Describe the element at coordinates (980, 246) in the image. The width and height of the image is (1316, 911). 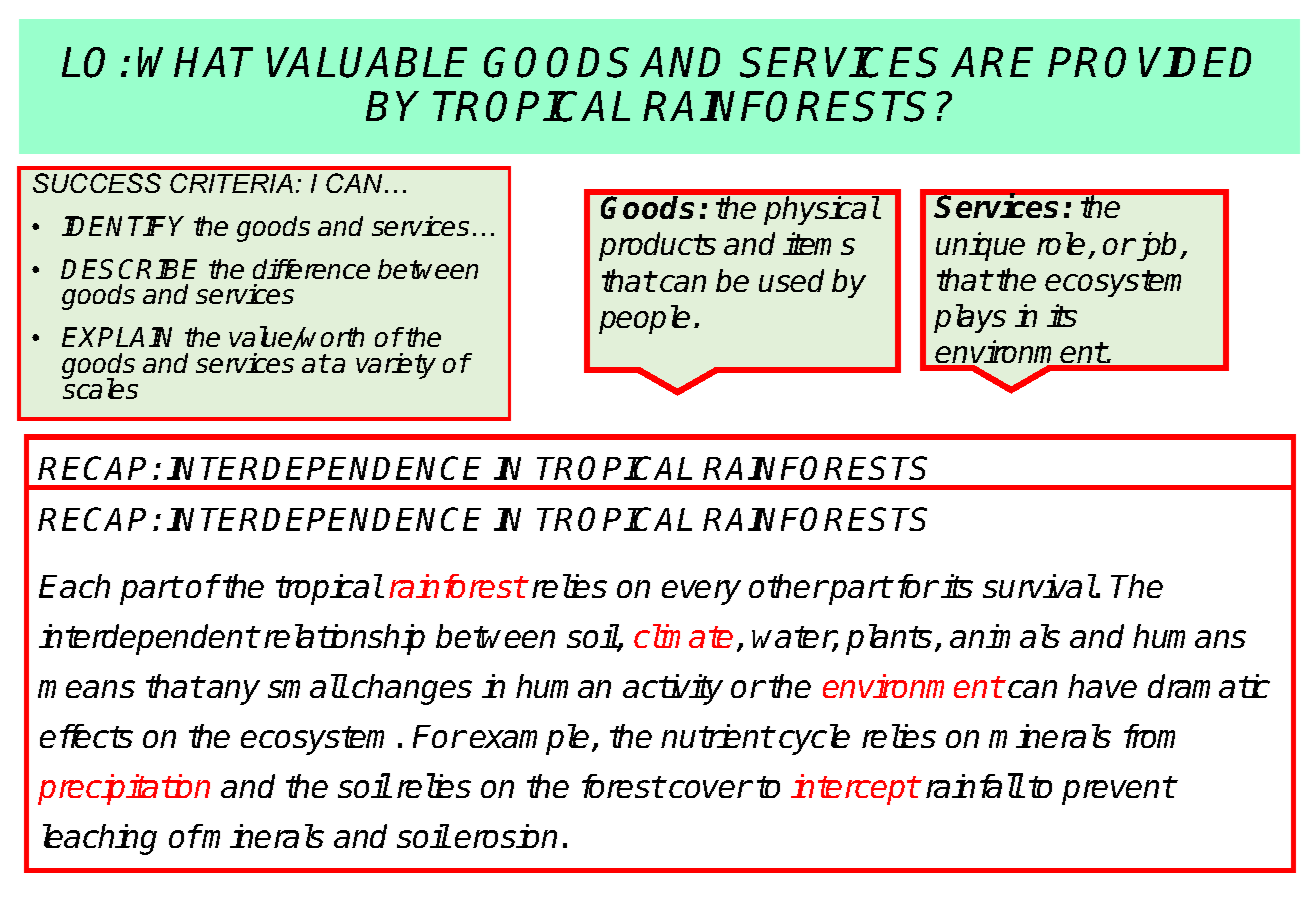
I see `unique` at that location.
